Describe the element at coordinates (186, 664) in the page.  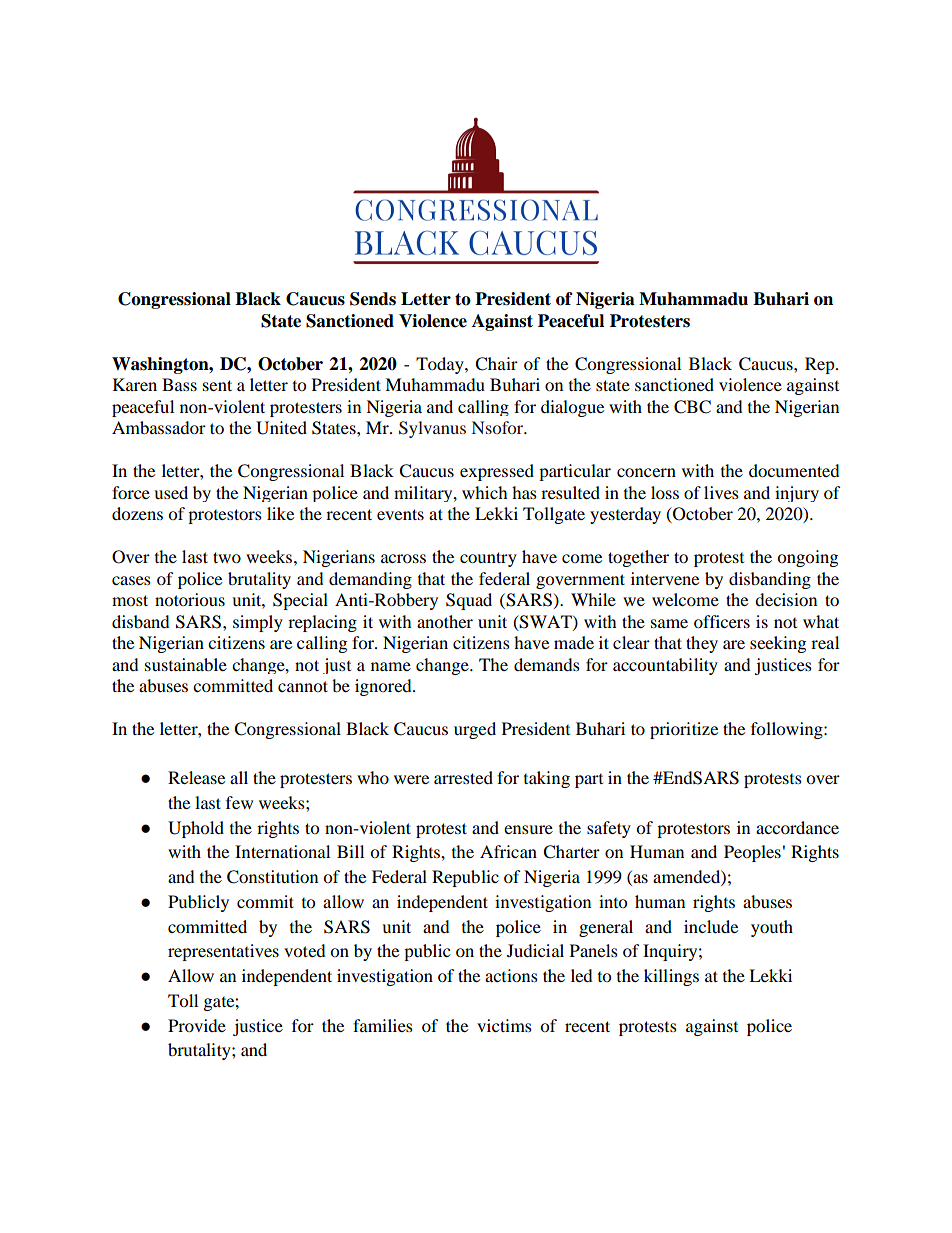
I see `sustainable` at that location.
